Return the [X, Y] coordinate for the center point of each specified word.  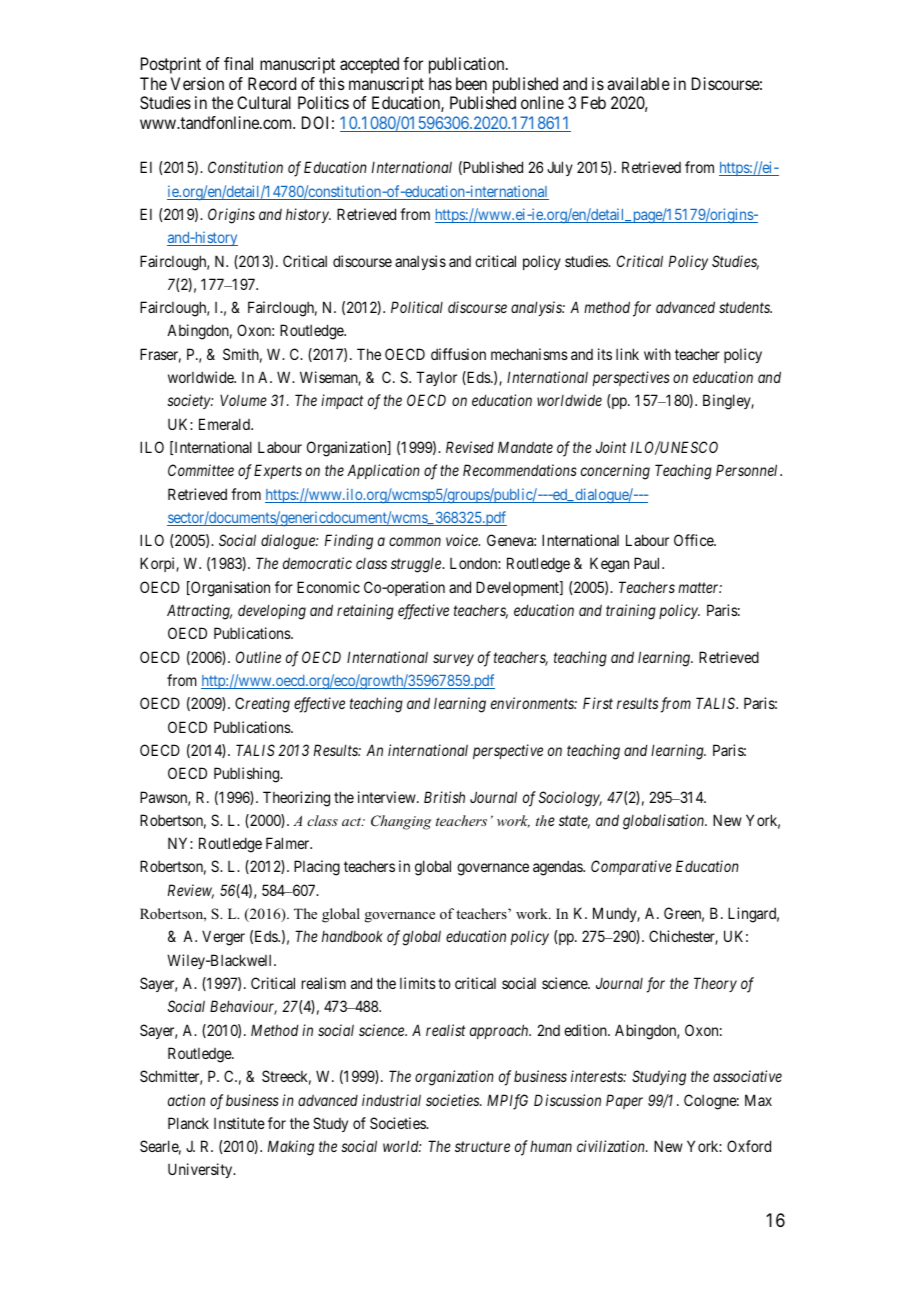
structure [482, 1147]
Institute [239, 1123]
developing [272, 612]
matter [700, 587]
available [638, 83]
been [471, 83]
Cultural [264, 102]
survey [453, 660]
